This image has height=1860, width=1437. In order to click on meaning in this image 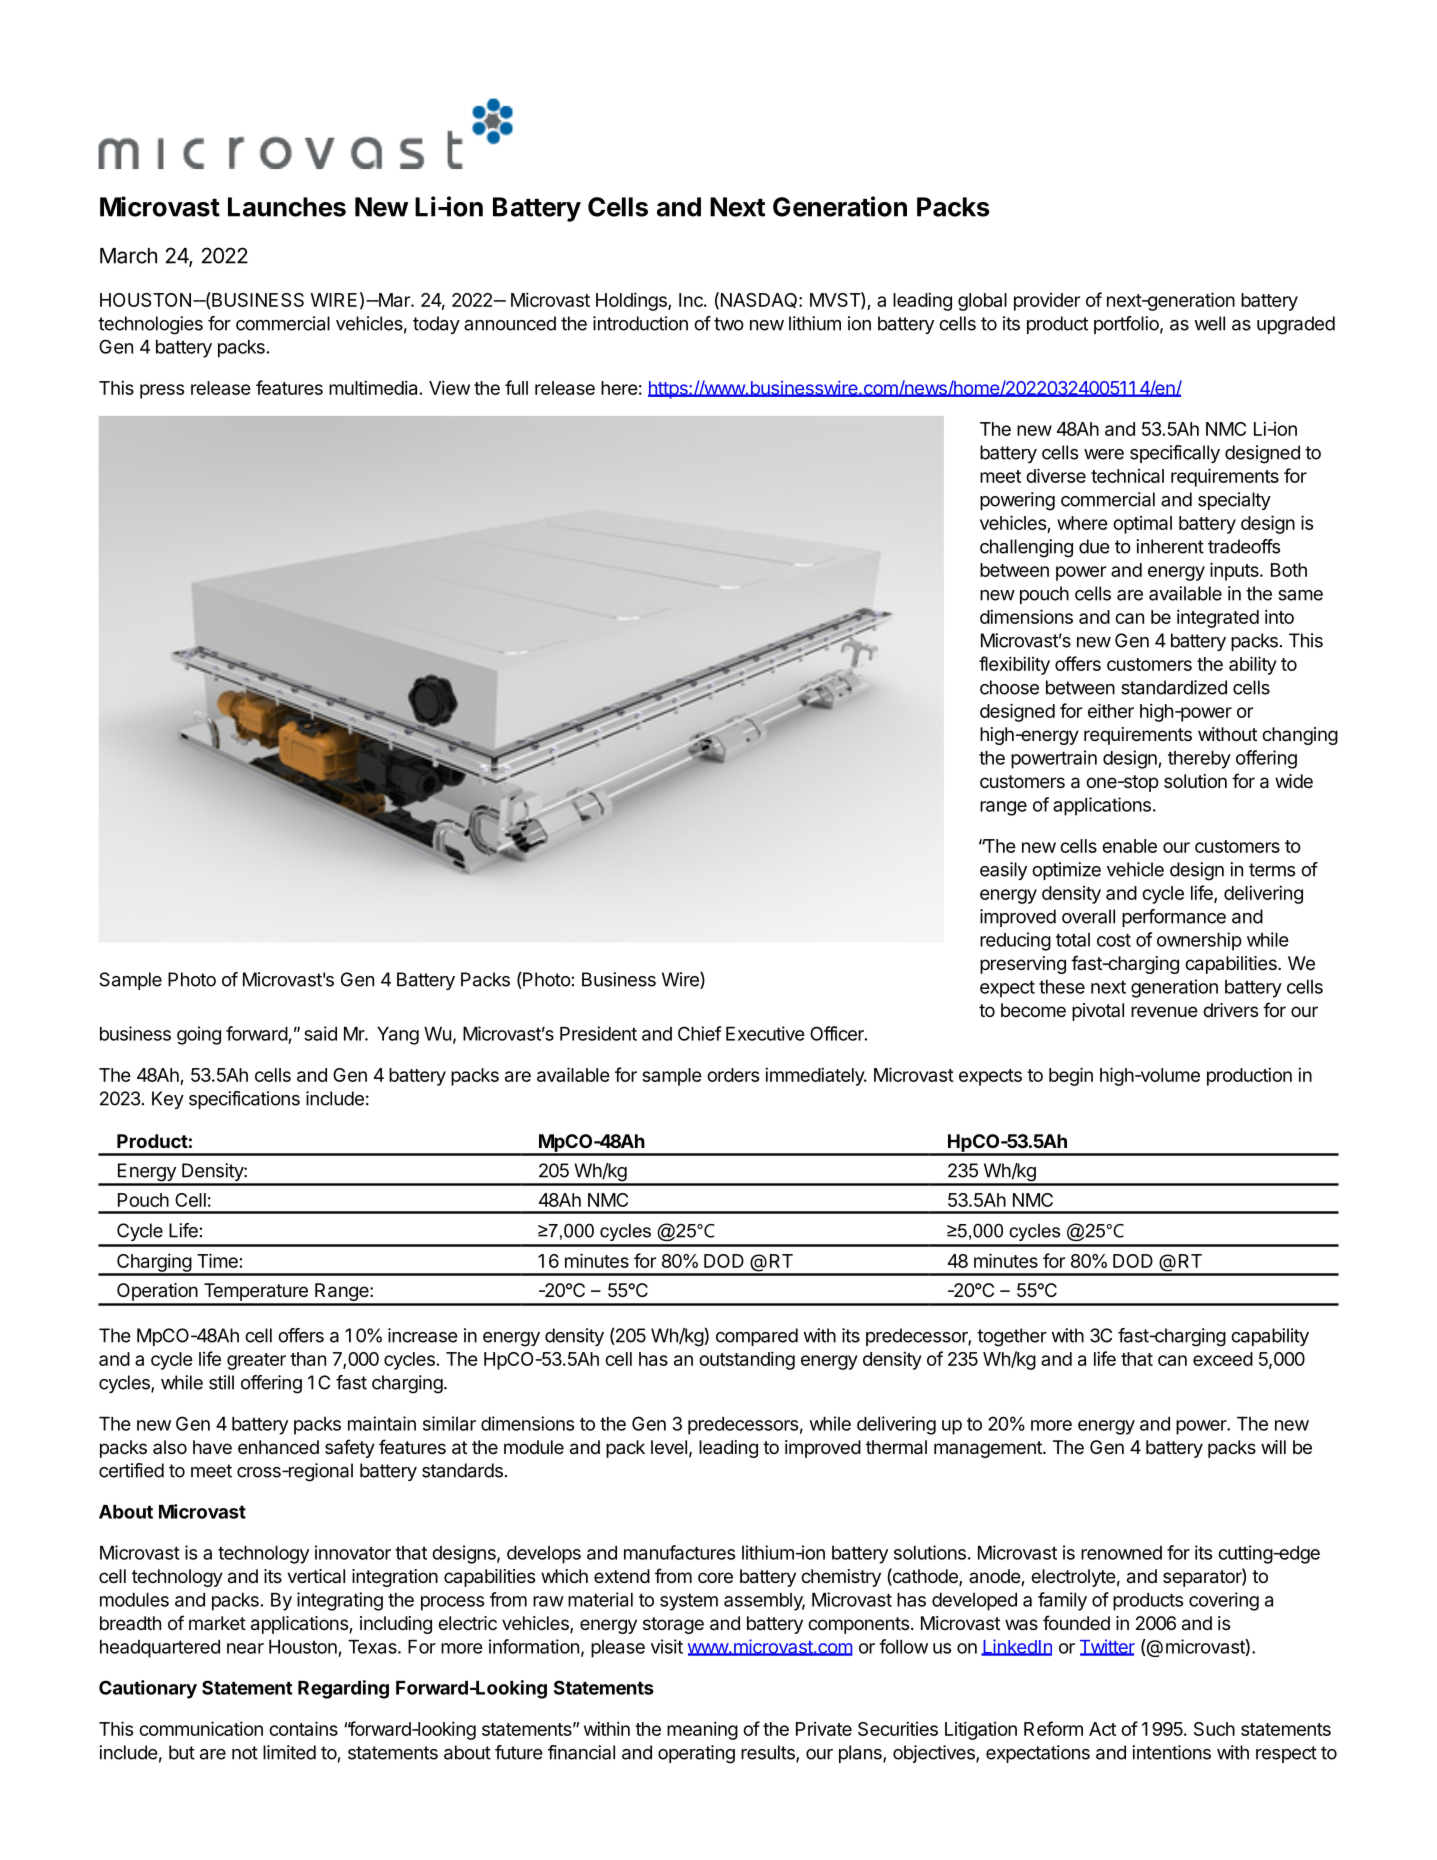, I will do `click(702, 1730)`.
